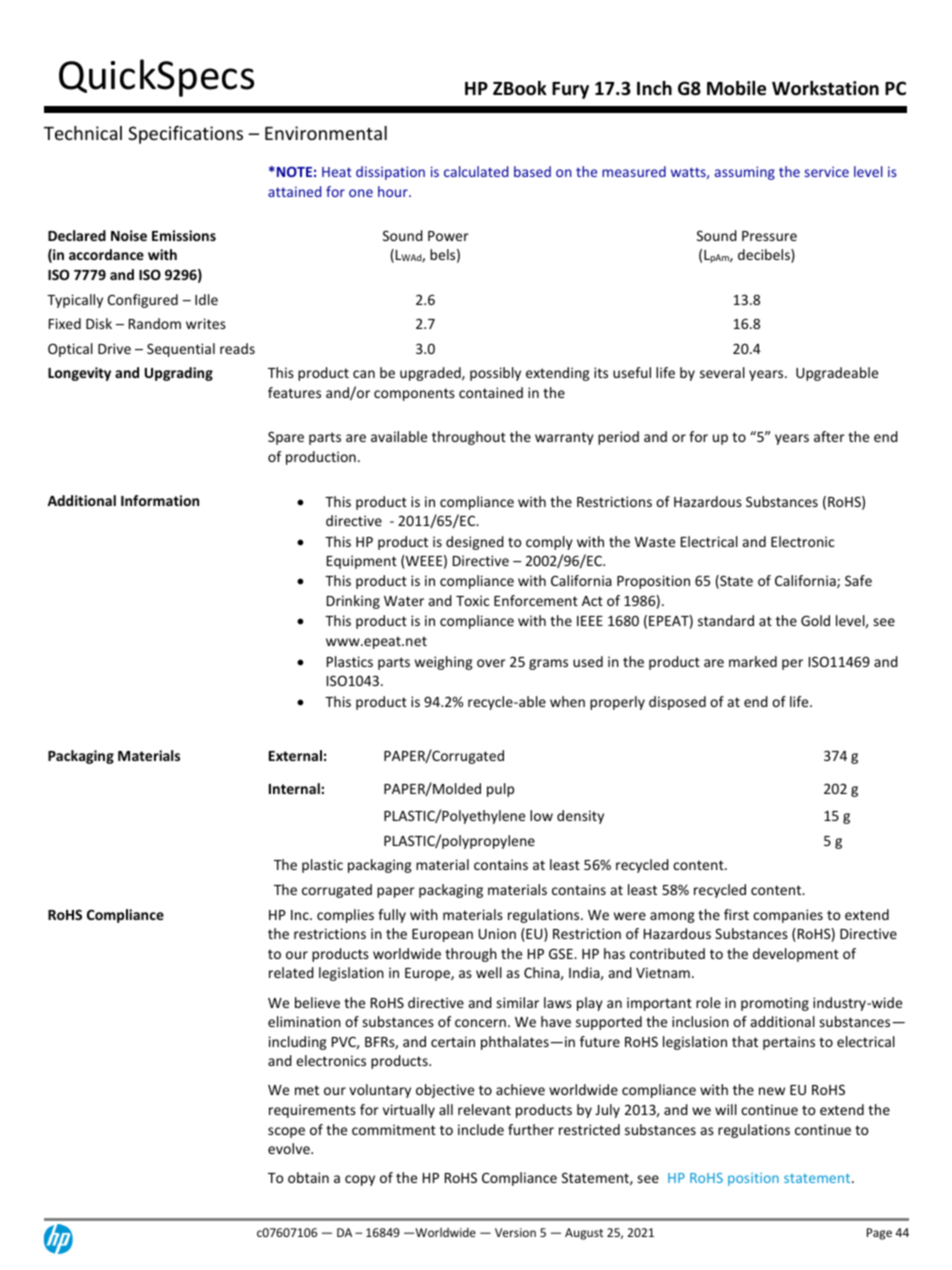  What do you see at coordinates (515, 1232) in the page?
I see `Version` at bounding box center [515, 1232].
